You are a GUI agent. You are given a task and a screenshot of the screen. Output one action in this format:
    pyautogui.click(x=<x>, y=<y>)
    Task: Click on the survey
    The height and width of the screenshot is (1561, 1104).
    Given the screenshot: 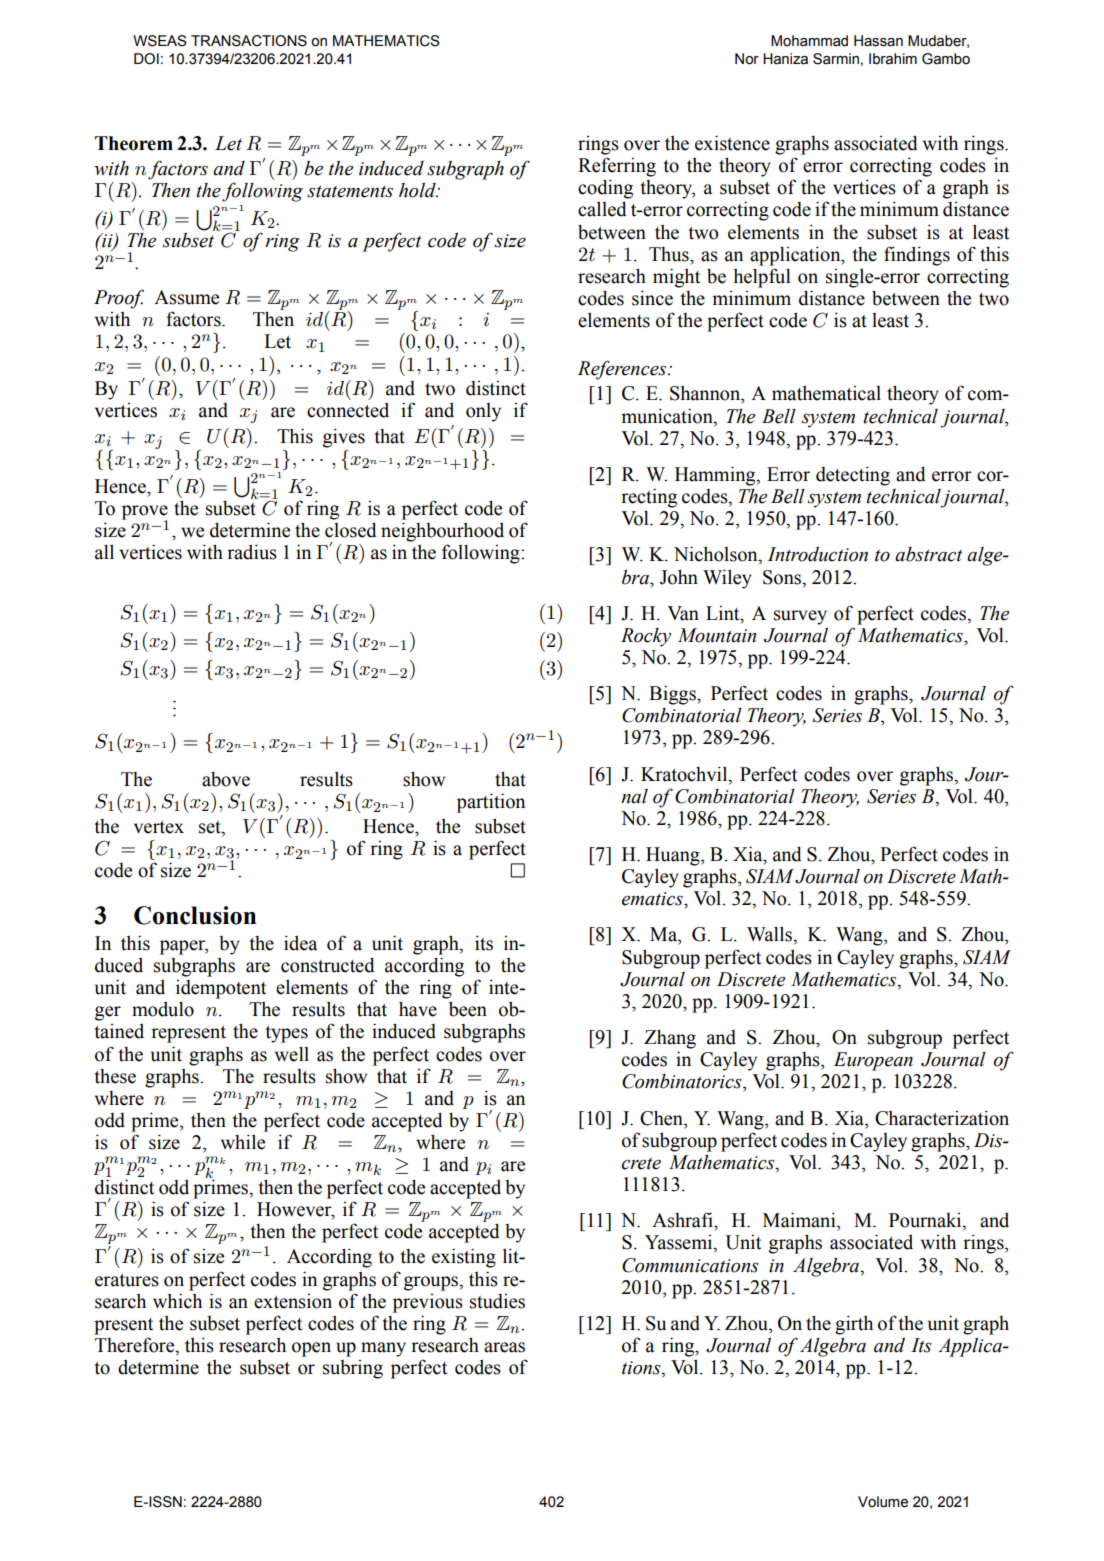 What is the action you would take?
    pyautogui.click(x=800, y=617)
